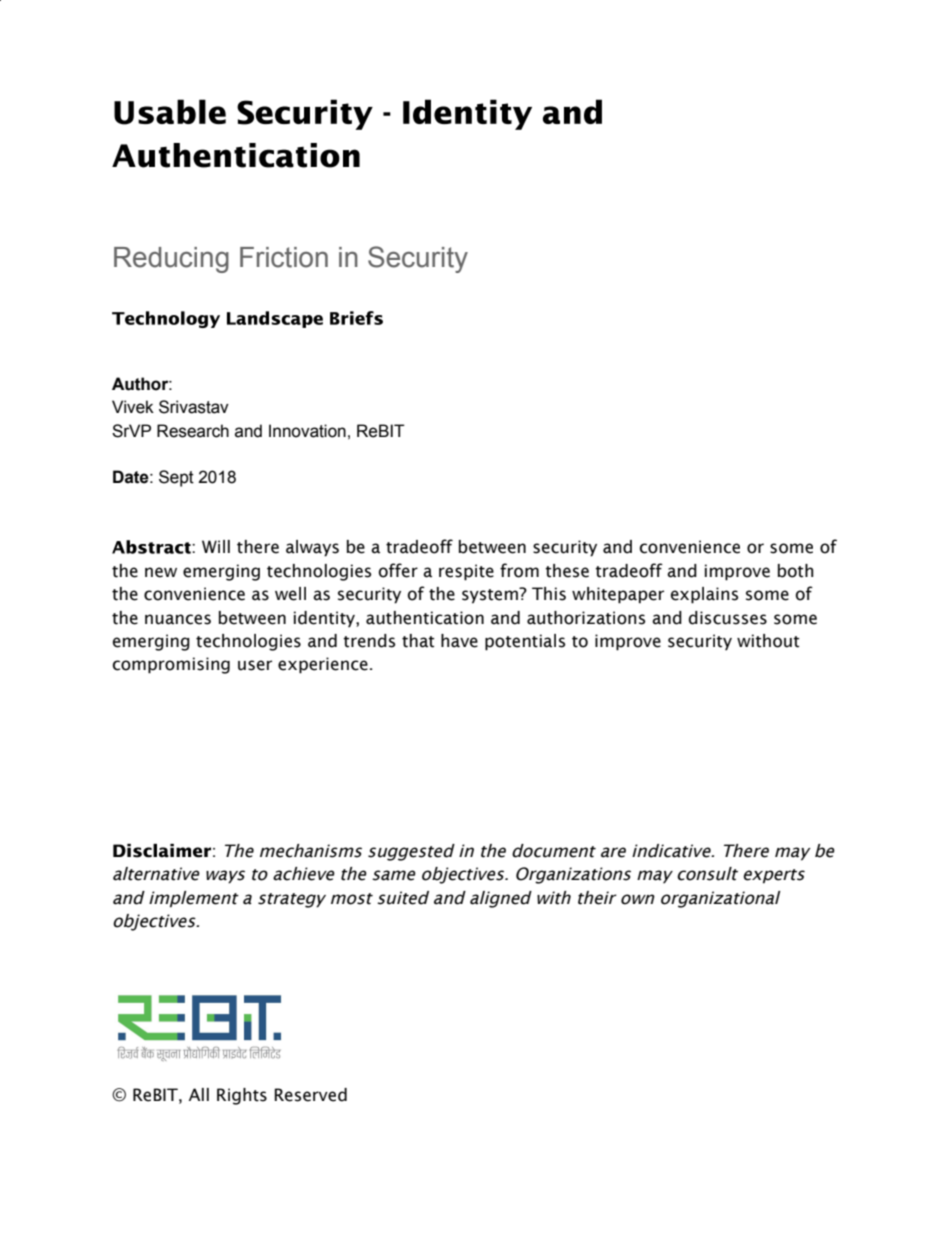  I want to click on Innovation, so click(307, 431).
